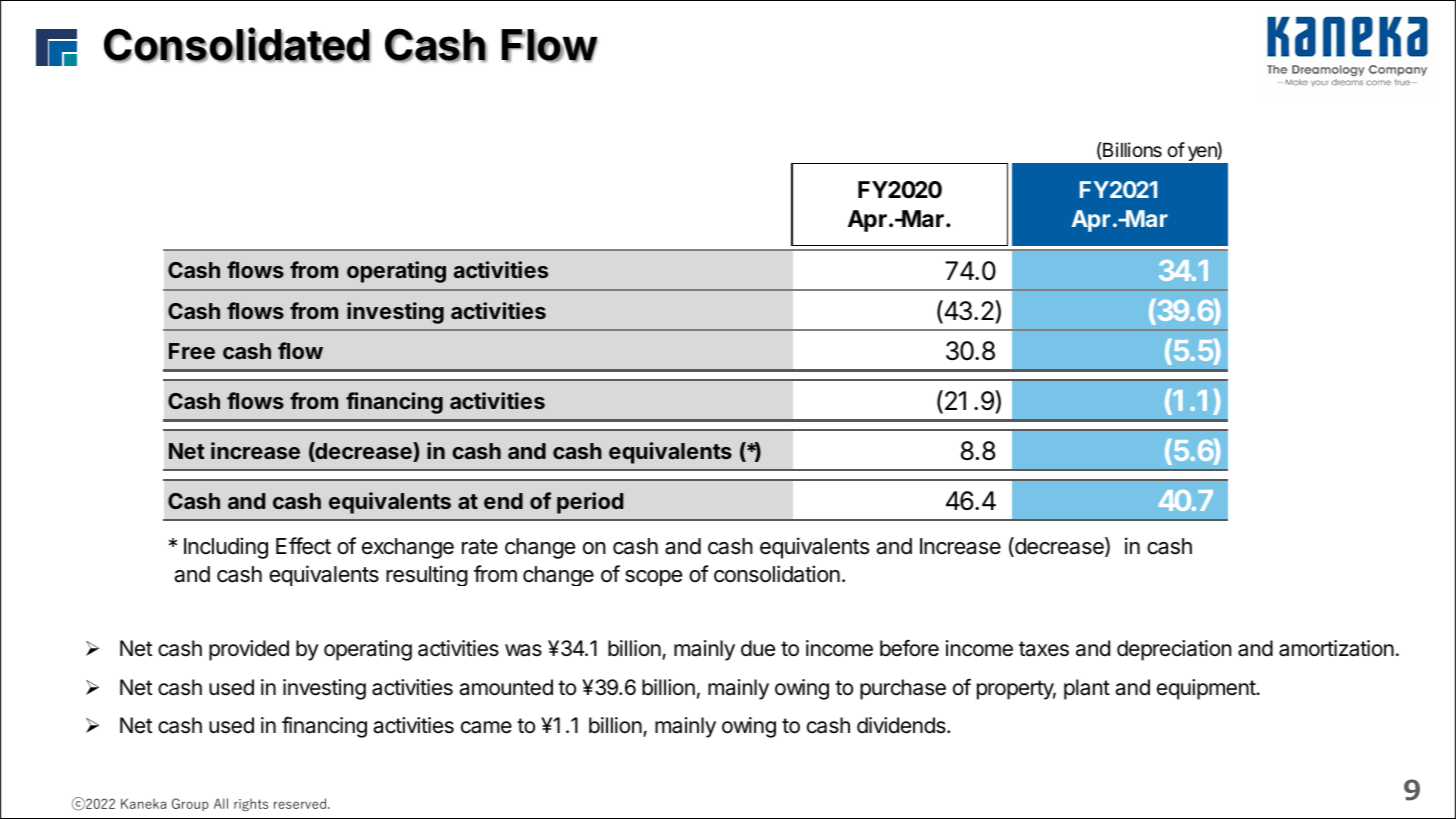  Describe the element at coordinates (777, 574) in the screenshot. I see `consolidation` at that location.
